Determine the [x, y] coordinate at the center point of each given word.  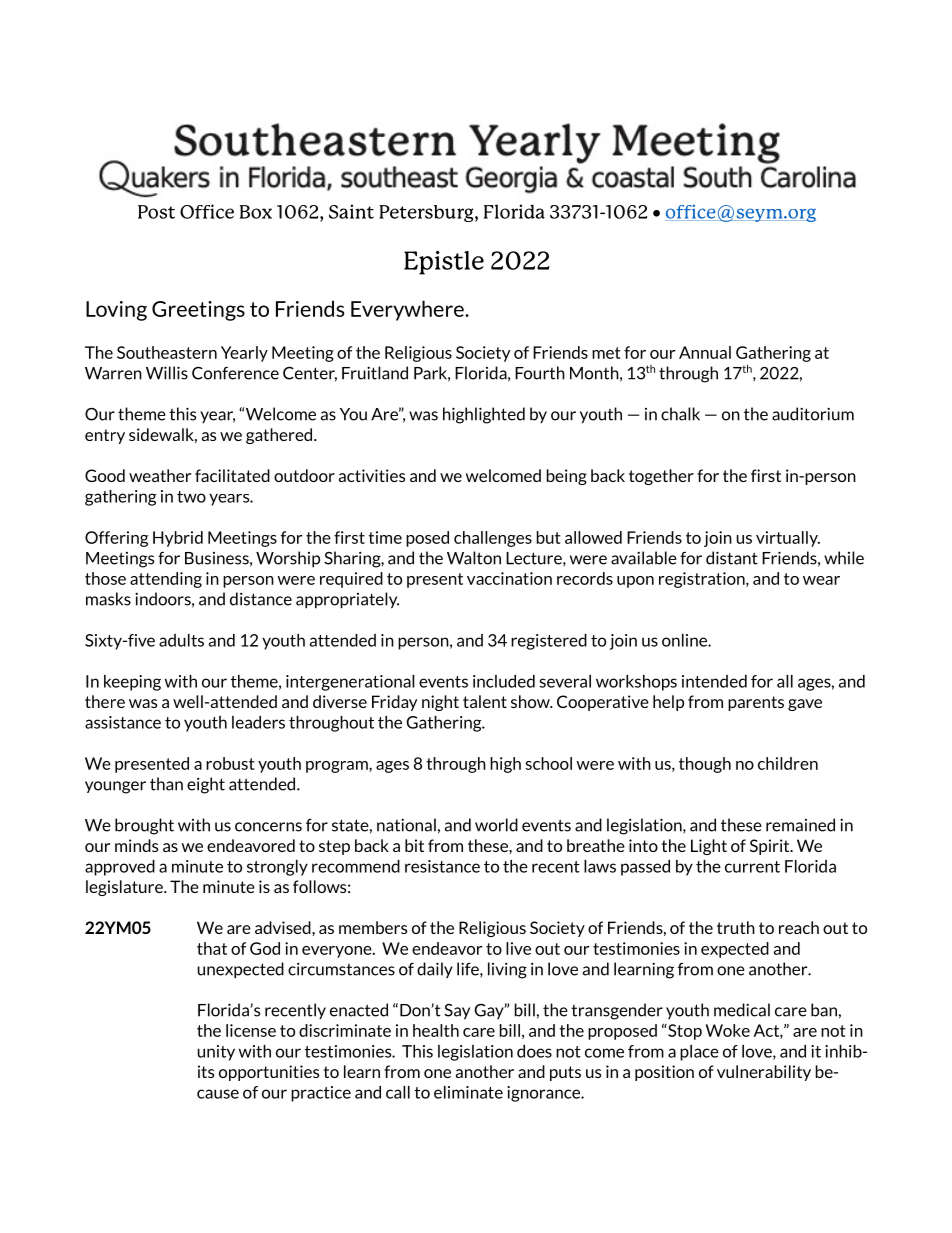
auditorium [813, 414]
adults [181, 640]
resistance [442, 866]
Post [156, 212]
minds [136, 845]
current [752, 867]
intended [714, 681]
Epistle [444, 263]
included [504, 681]
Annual [705, 352]
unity [216, 1053]
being [567, 477]
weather [160, 475]
